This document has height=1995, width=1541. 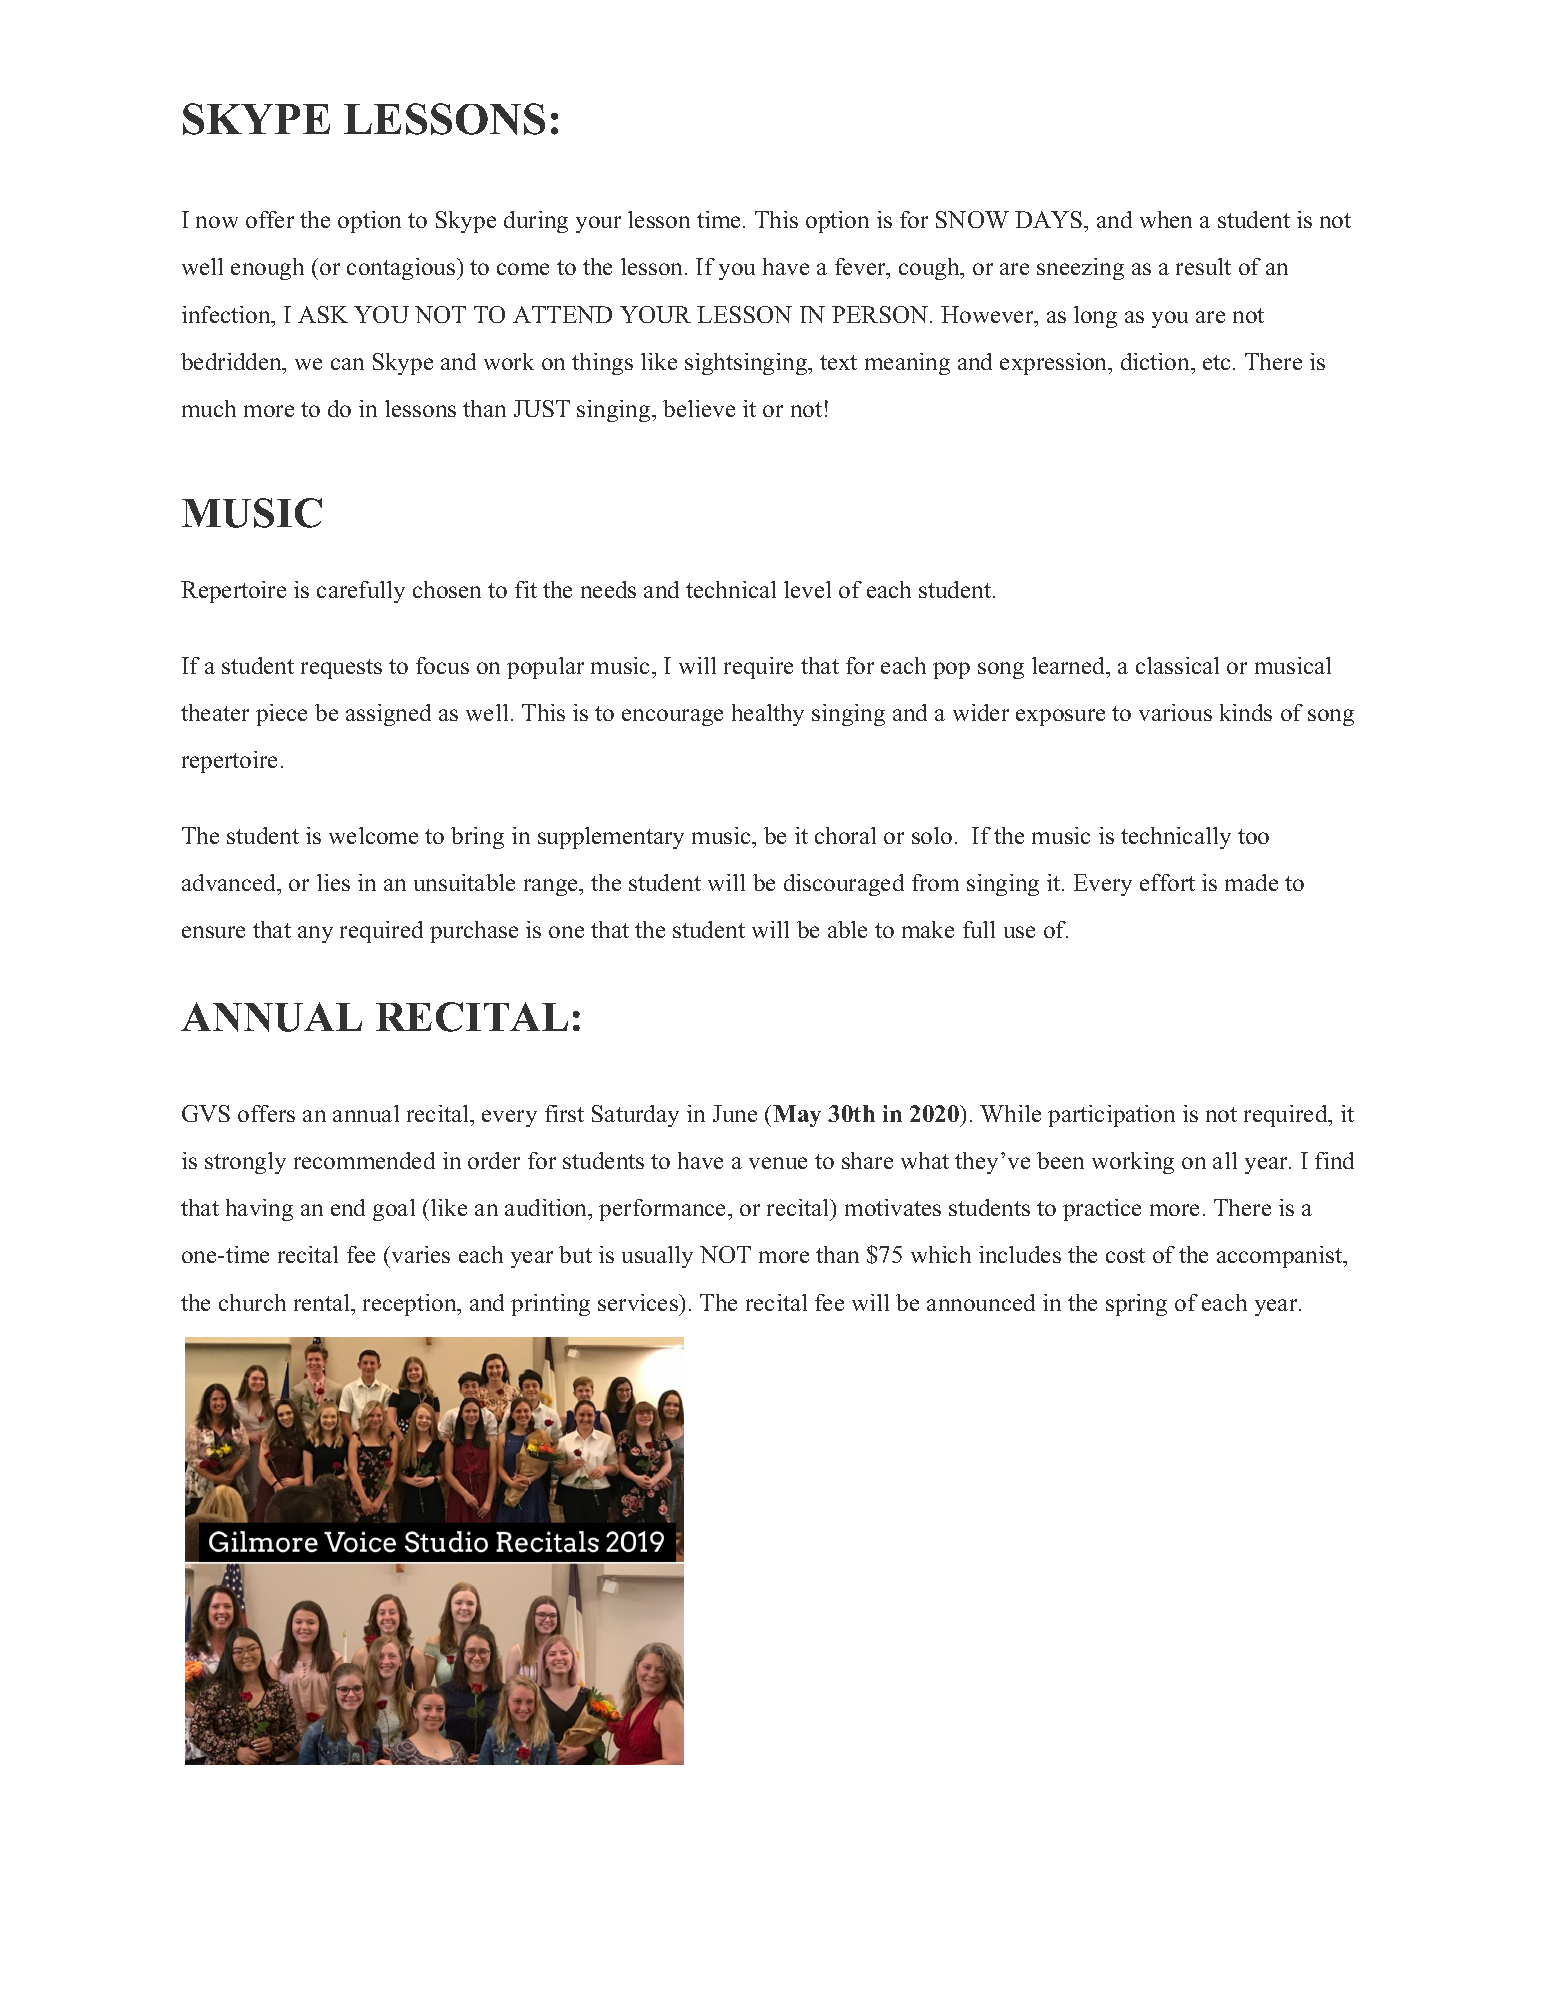 I want to click on various, so click(x=1175, y=712).
